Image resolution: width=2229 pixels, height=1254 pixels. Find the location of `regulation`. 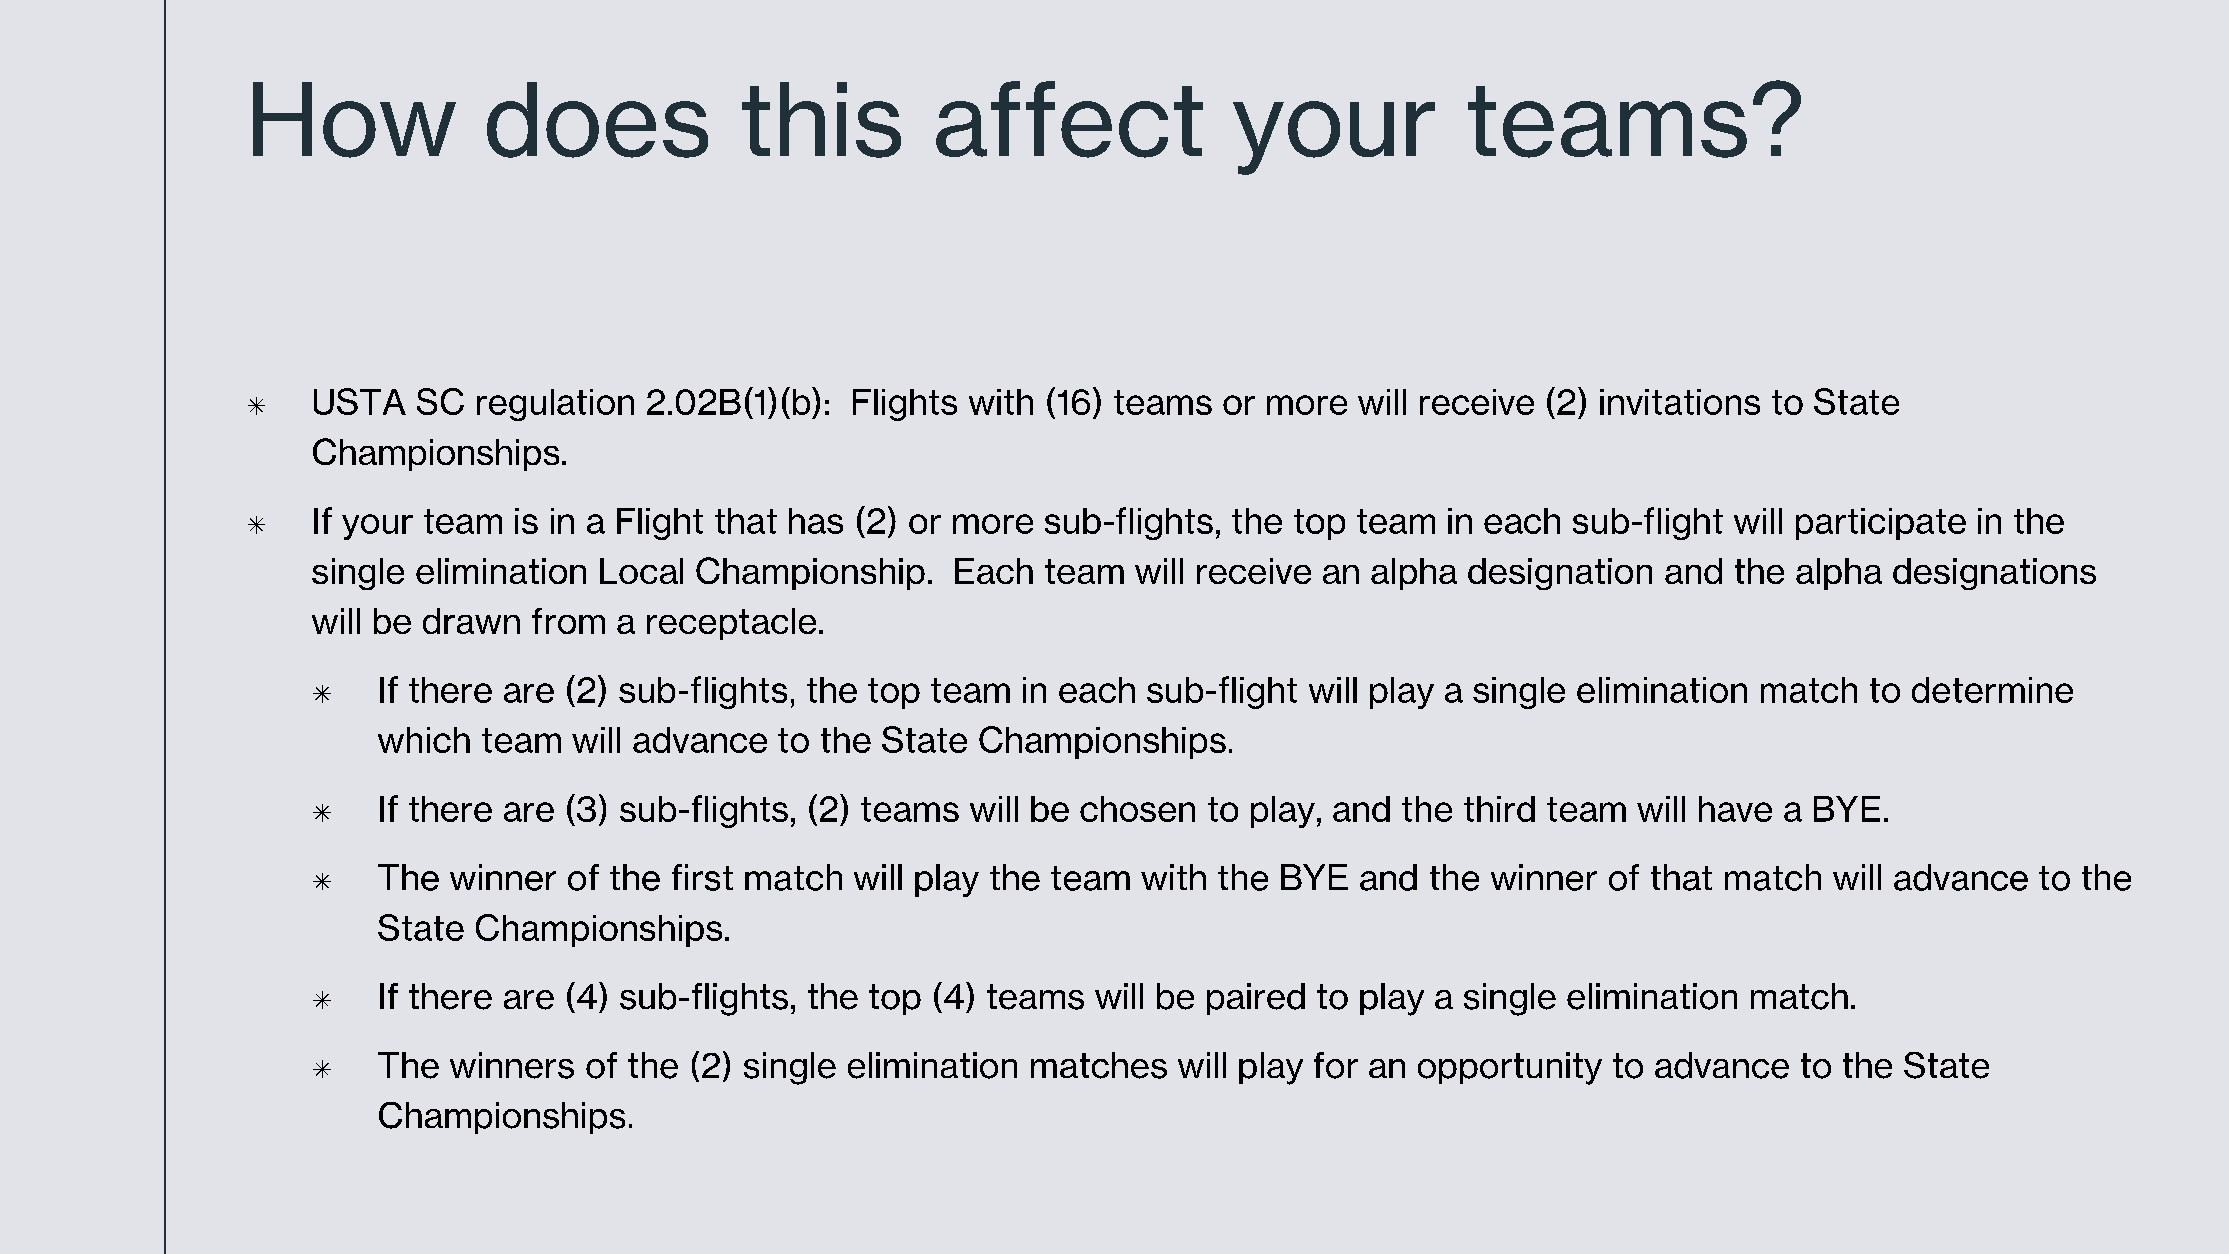

regulation is located at coordinates (555, 405).
